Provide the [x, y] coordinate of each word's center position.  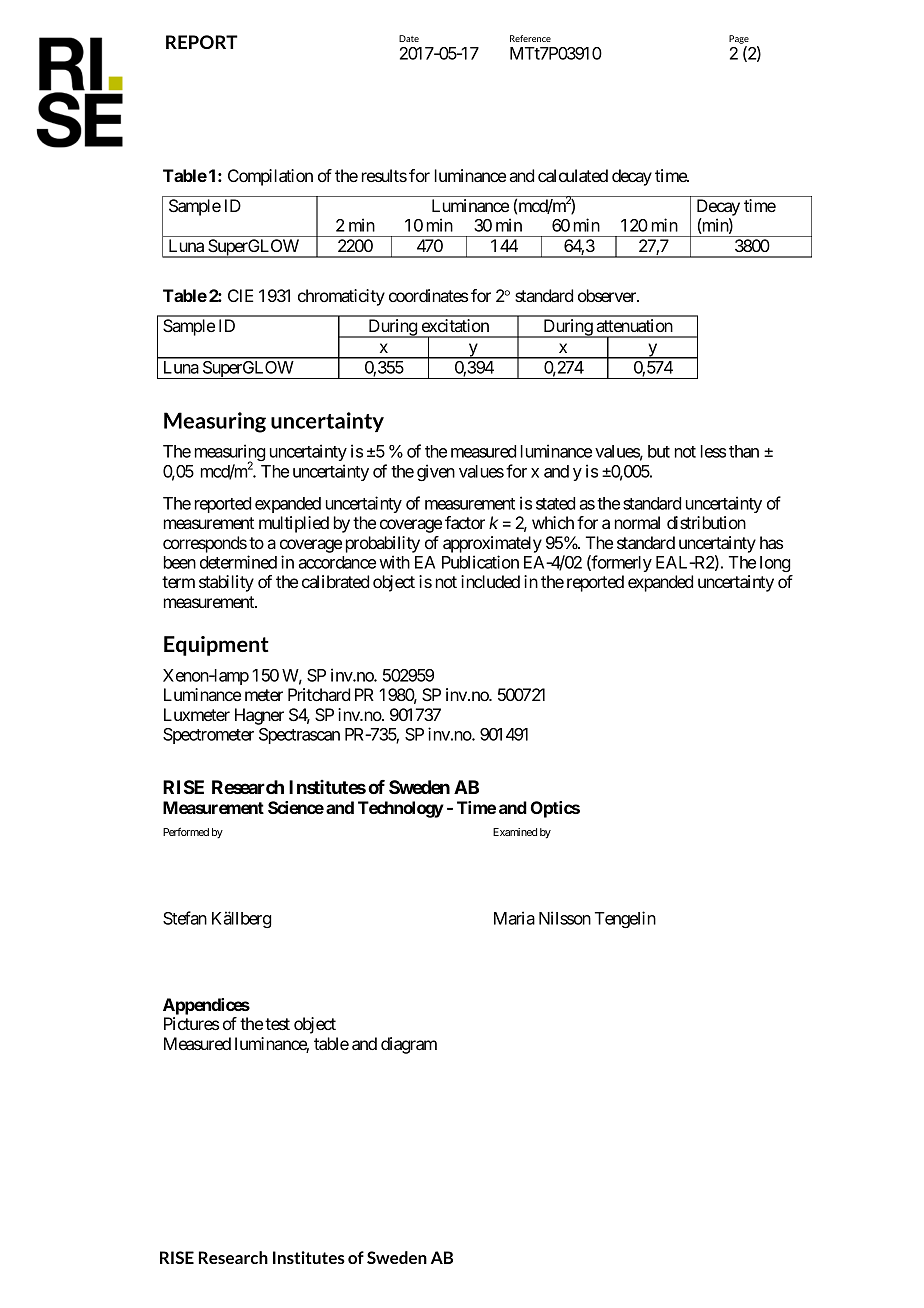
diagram [409, 1045]
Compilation [270, 177]
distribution [706, 522]
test [277, 1024]
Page [739, 39]
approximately [492, 544]
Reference [530, 38]
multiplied [294, 524]
